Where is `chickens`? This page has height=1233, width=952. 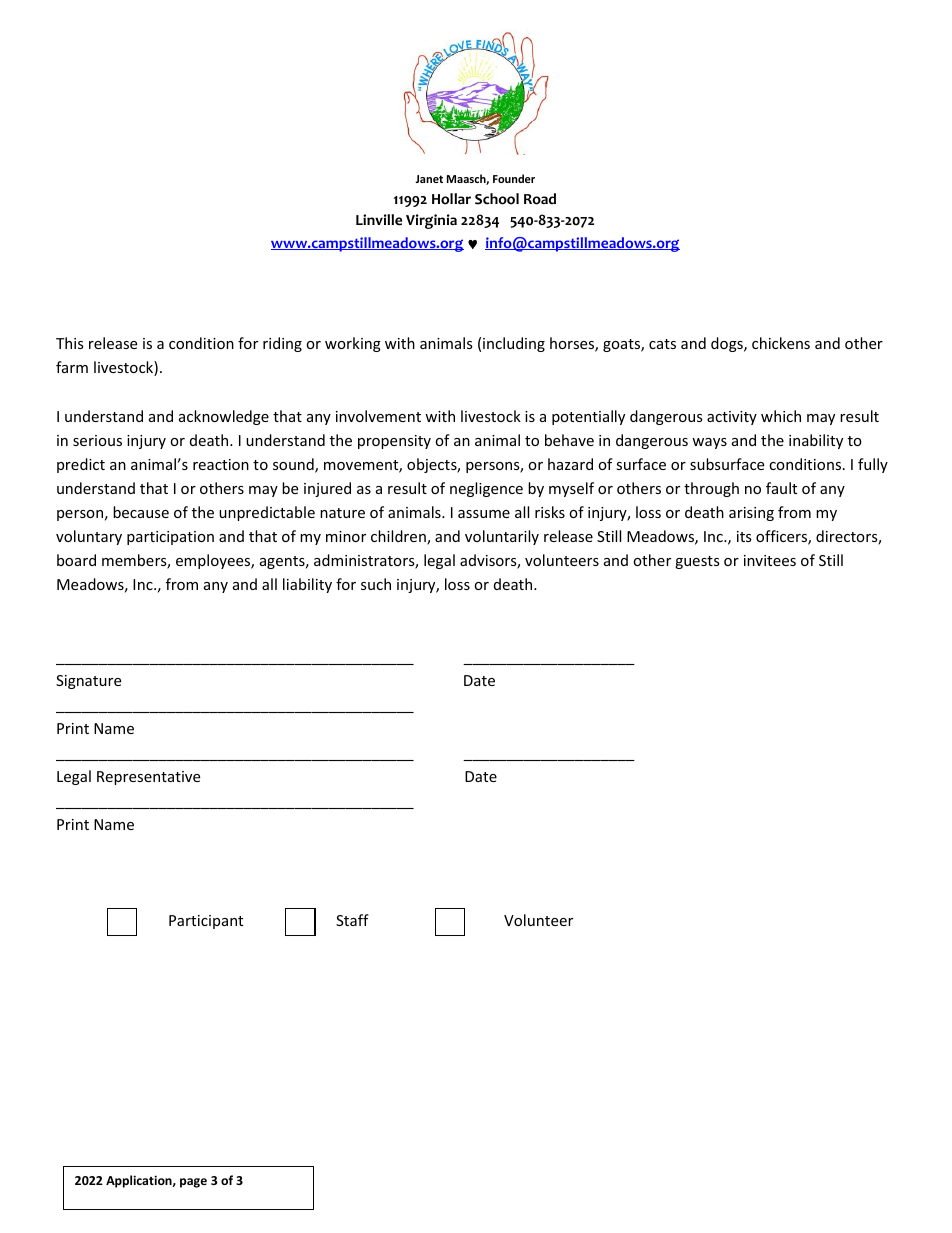
chickens is located at coordinates (781, 343).
